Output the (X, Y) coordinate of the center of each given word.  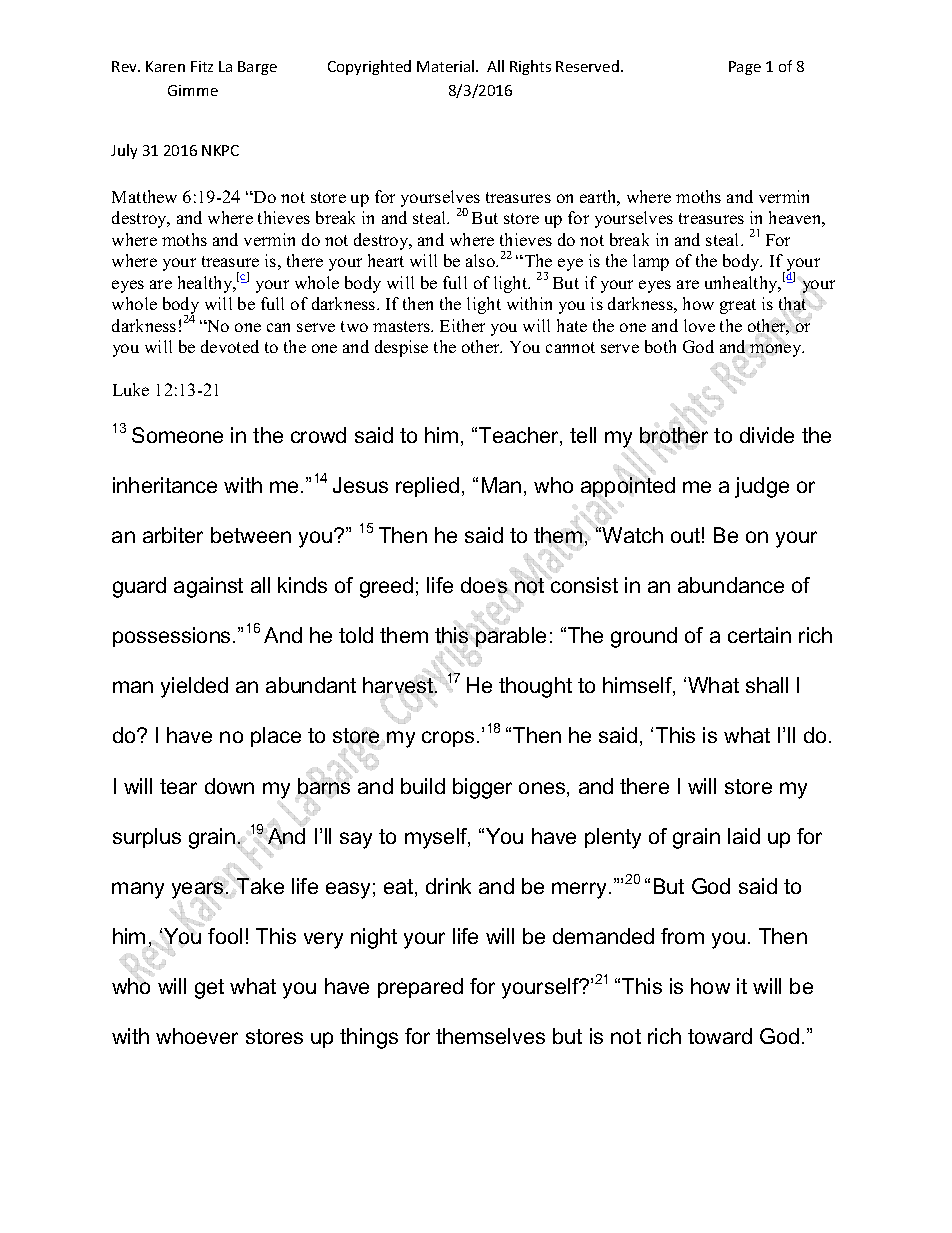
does (484, 585)
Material (447, 66)
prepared (420, 988)
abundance (731, 585)
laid (744, 836)
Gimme (193, 90)
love (699, 325)
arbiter (173, 535)
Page (745, 68)
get (209, 989)
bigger (482, 788)
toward (720, 1036)
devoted (230, 346)
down (229, 786)
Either (462, 325)
